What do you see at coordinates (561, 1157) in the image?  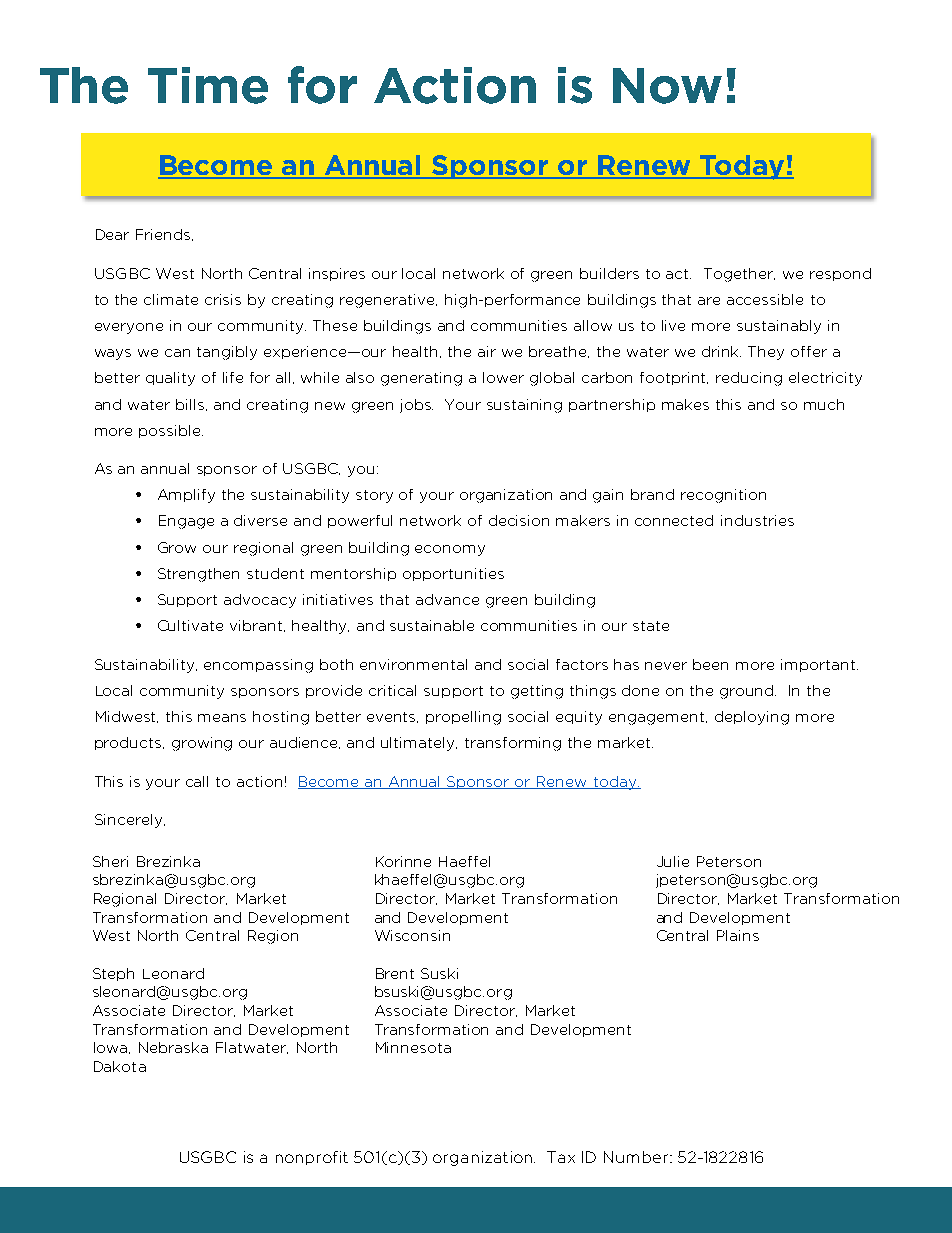 I see `Tax` at bounding box center [561, 1157].
